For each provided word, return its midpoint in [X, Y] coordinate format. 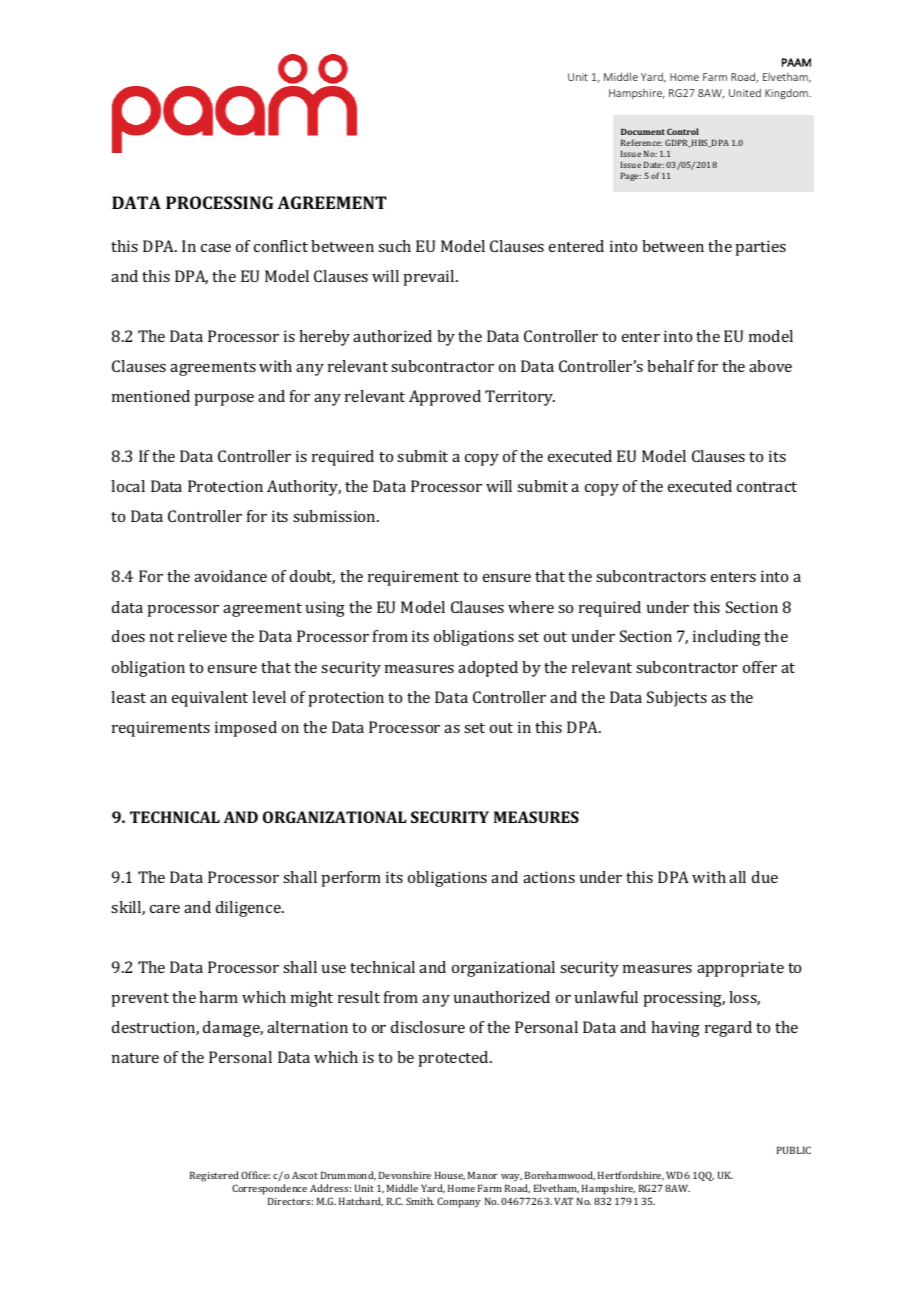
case [216, 248]
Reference [641, 142]
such [394, 246]
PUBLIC [794, 1150]
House [450, 1176]
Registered [214, 1178]
